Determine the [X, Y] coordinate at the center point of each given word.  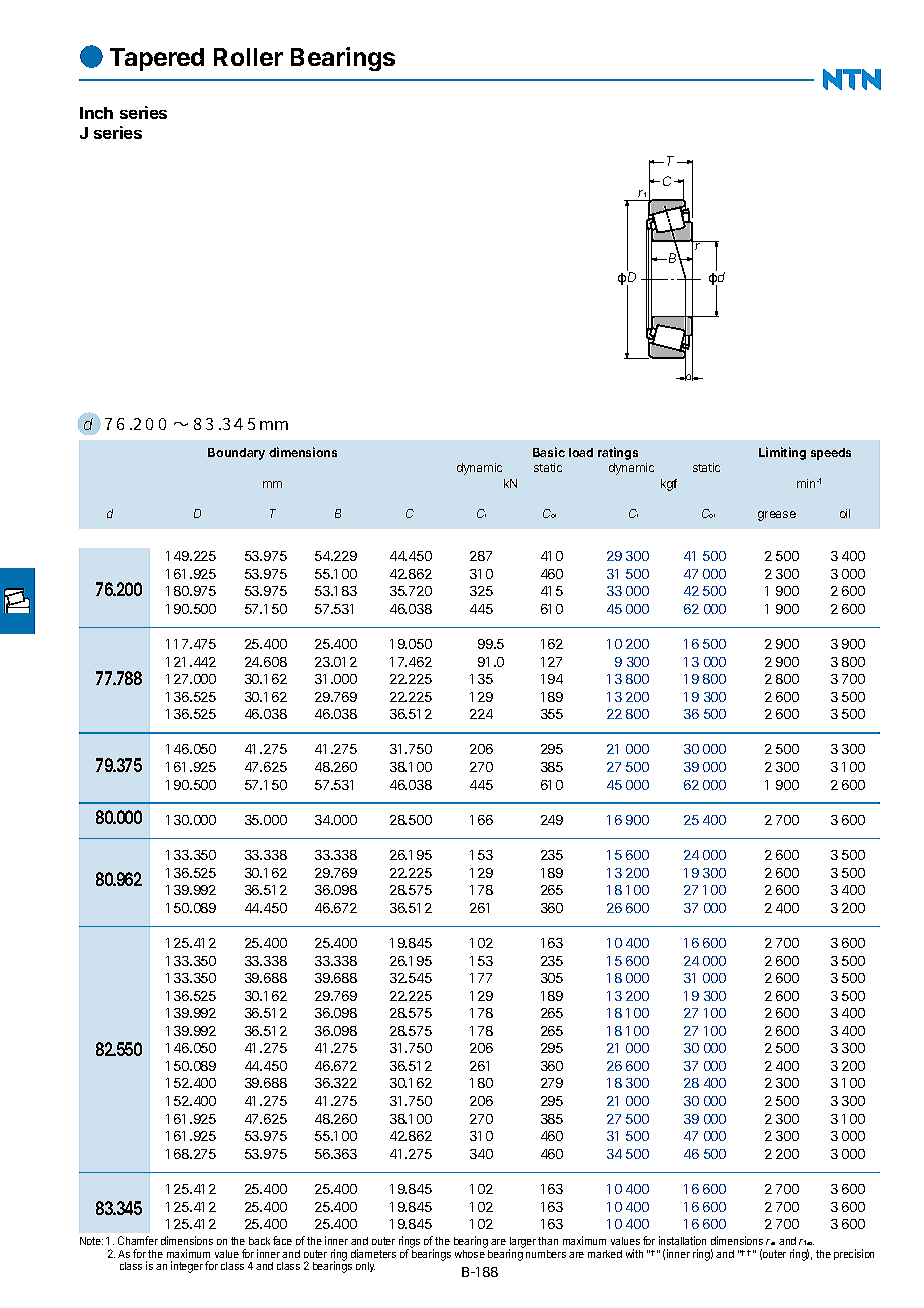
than [548, 1241]
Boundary [236, 454]
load [581, 452]
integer [187, 1267]
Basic [549, 452]
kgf [669, 485]
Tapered [157, 59]
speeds [831, 454]
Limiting [782, 453]
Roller [248, 57]
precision [854, 1254]
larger [522, 1244]
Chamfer [138, 1240]
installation [682, 1240]
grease [777, 516]
